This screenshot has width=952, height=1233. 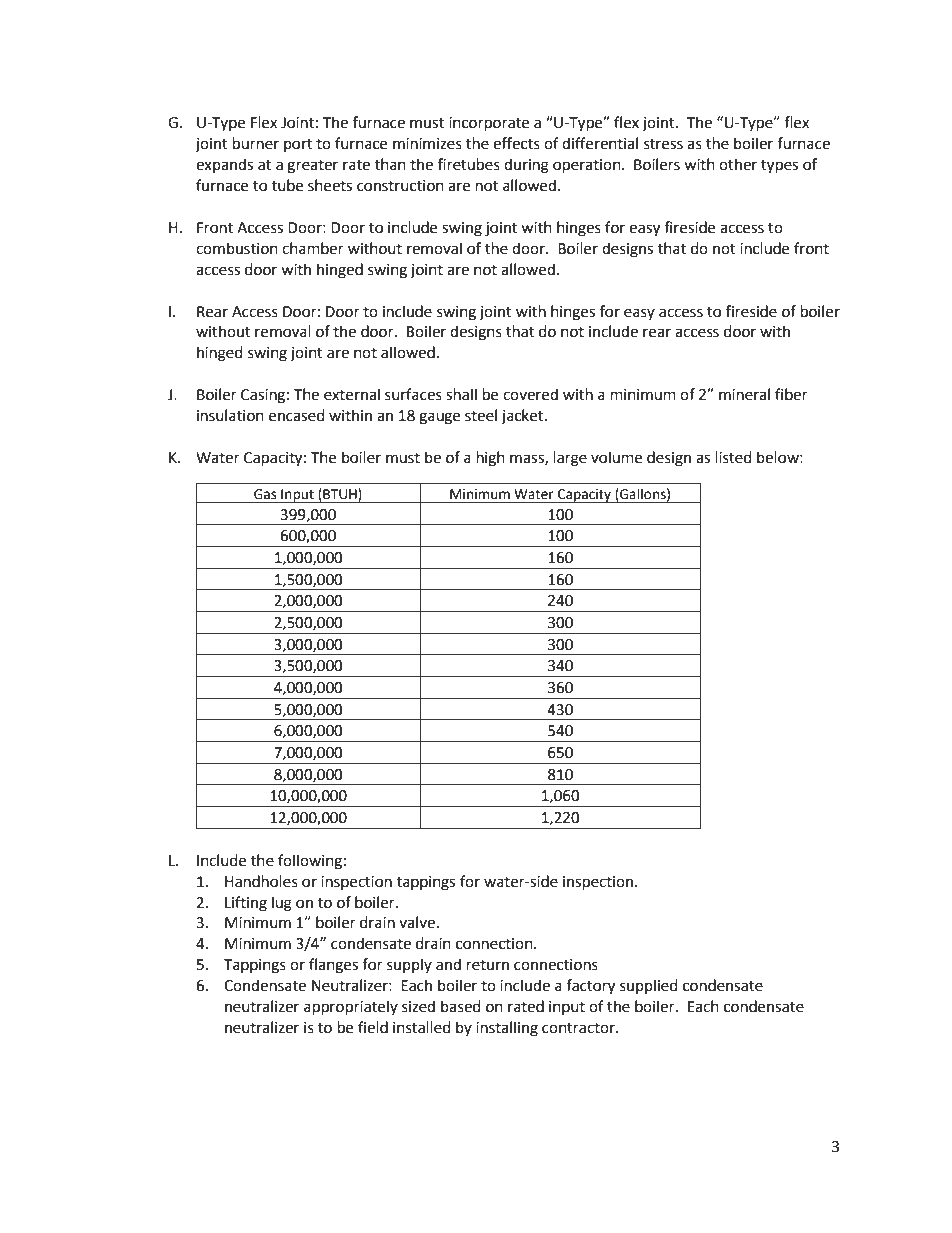 What do you see at coordinates (491, 459) in the screenshot?
I see `high` at bounding box center [491, 459].
